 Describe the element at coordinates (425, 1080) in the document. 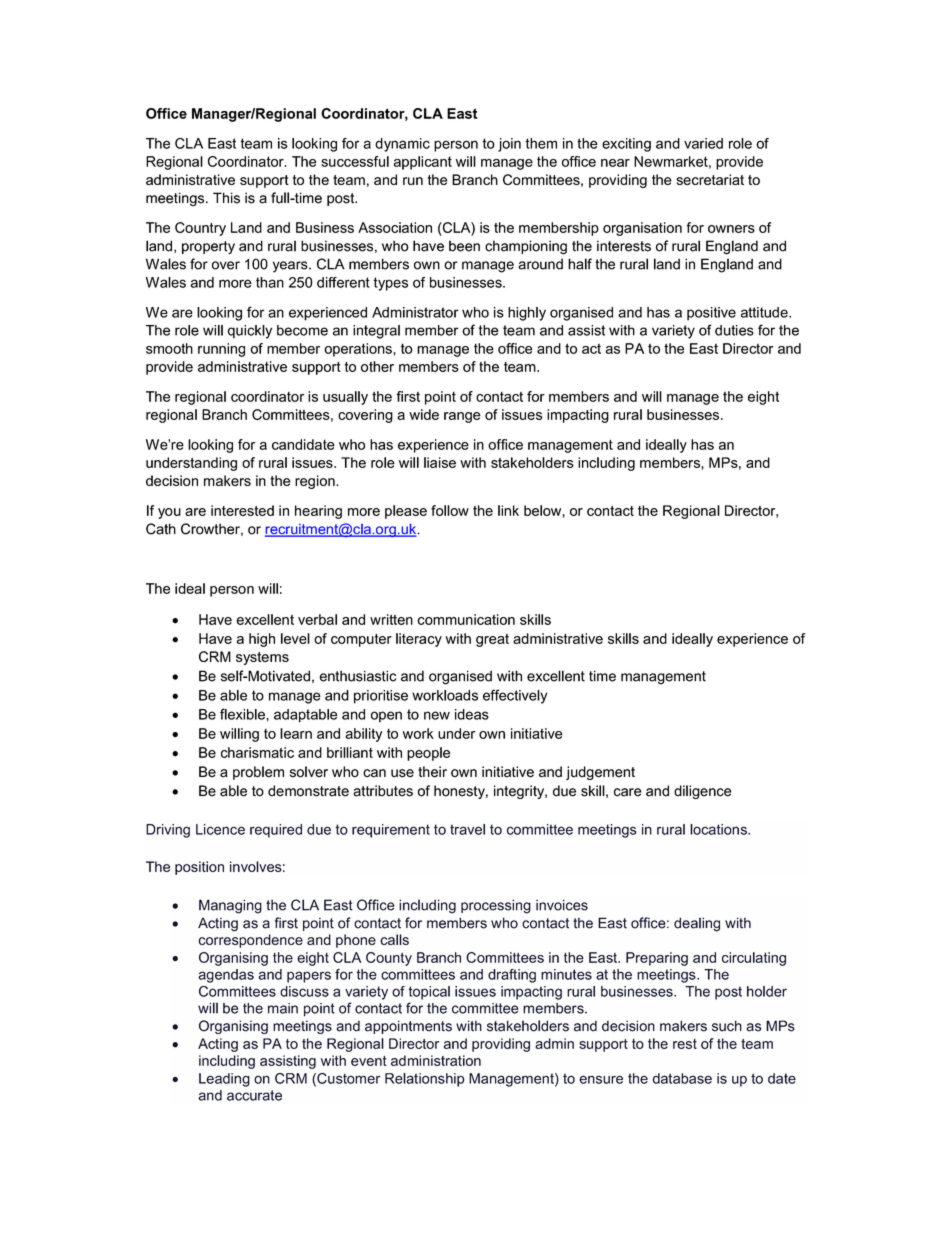

I see `Relationship` at that location.
